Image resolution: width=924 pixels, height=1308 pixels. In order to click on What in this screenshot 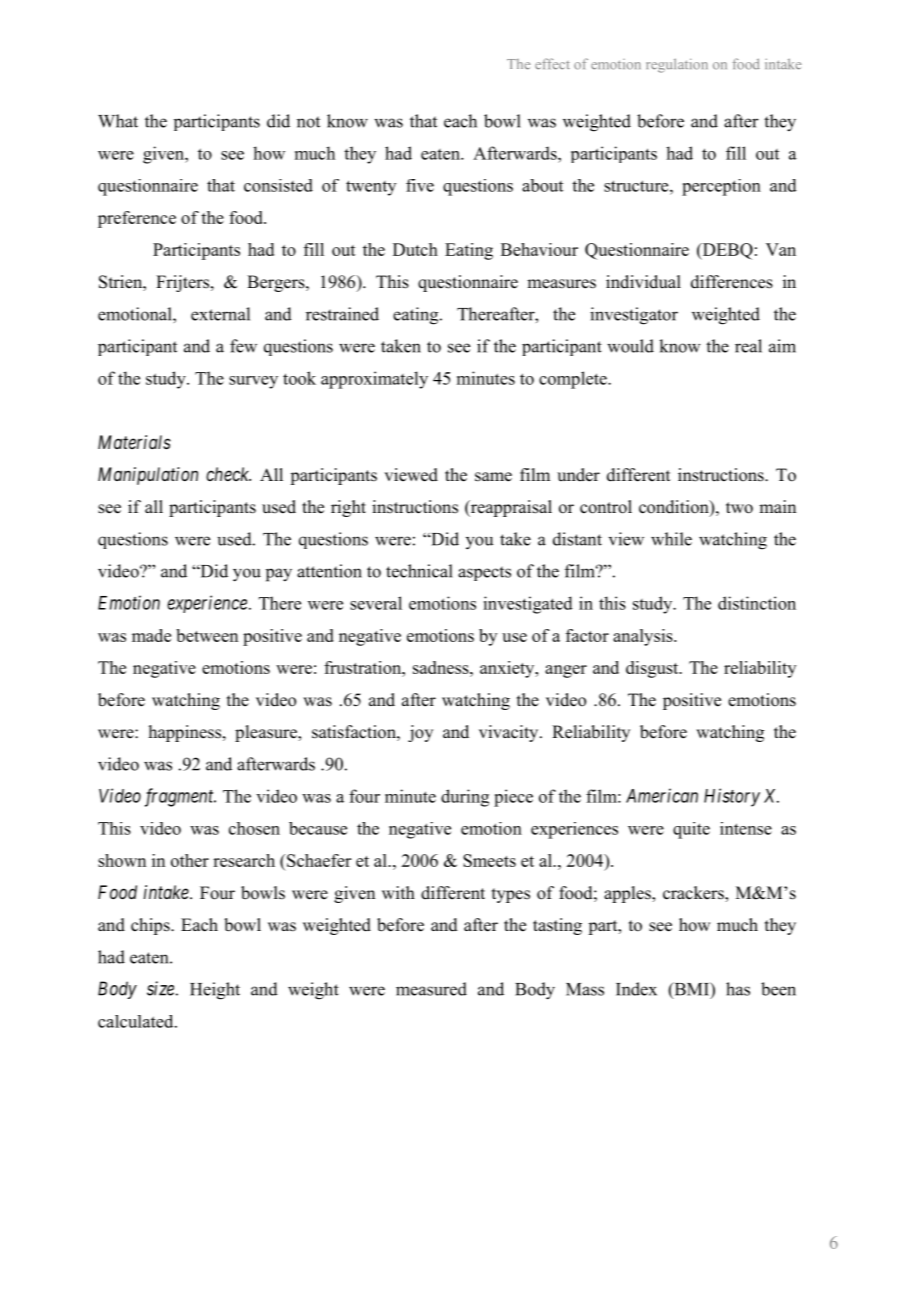, I will do `click(118, 121)`.
